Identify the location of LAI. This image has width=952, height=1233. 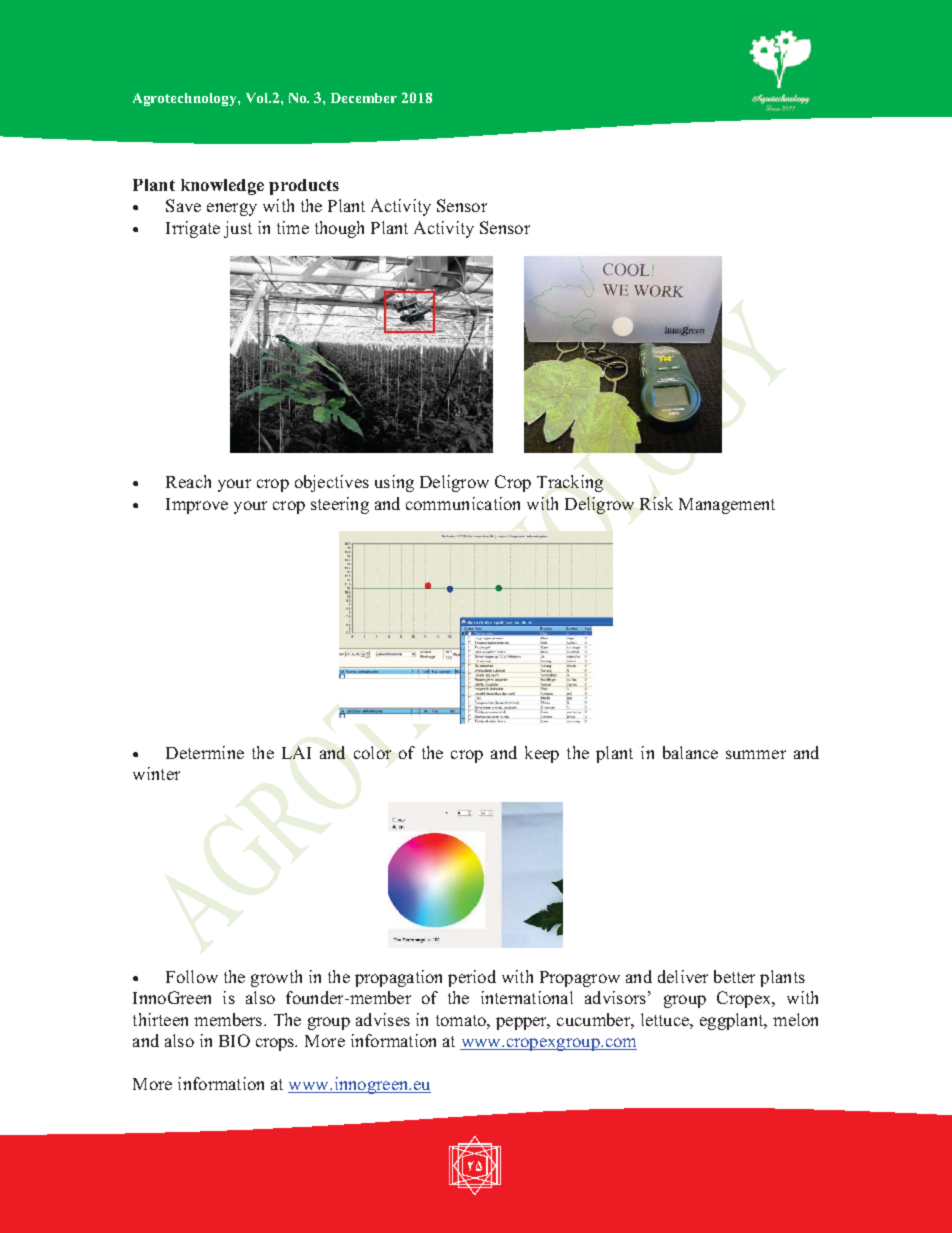
(296, 752).
